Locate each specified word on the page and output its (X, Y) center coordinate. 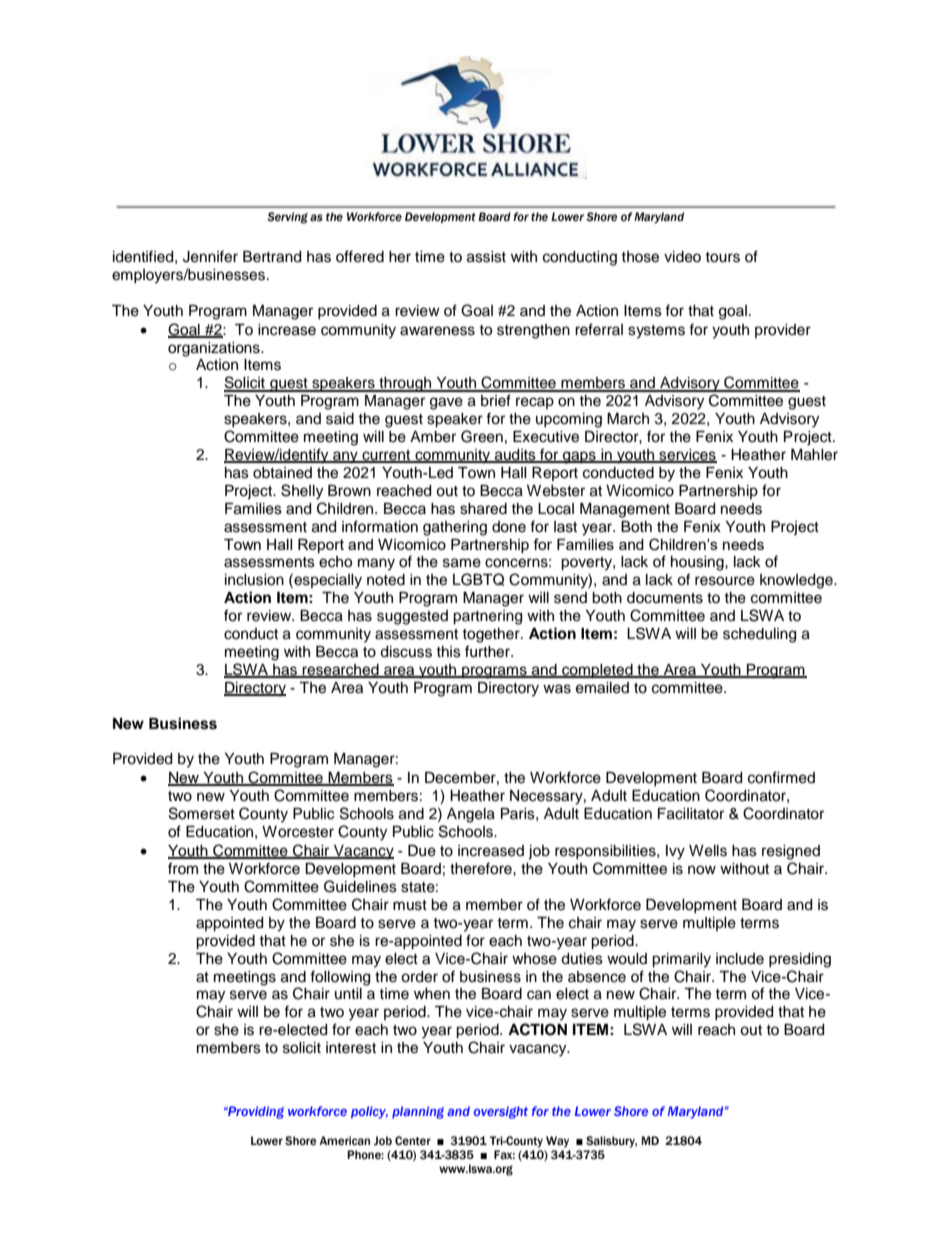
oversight (501, 1112)
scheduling (759, 635)
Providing (255, 1112)
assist (486, 257)
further (489, 651)
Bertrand (272, 257)
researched (341, 671)
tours (722, 257)
